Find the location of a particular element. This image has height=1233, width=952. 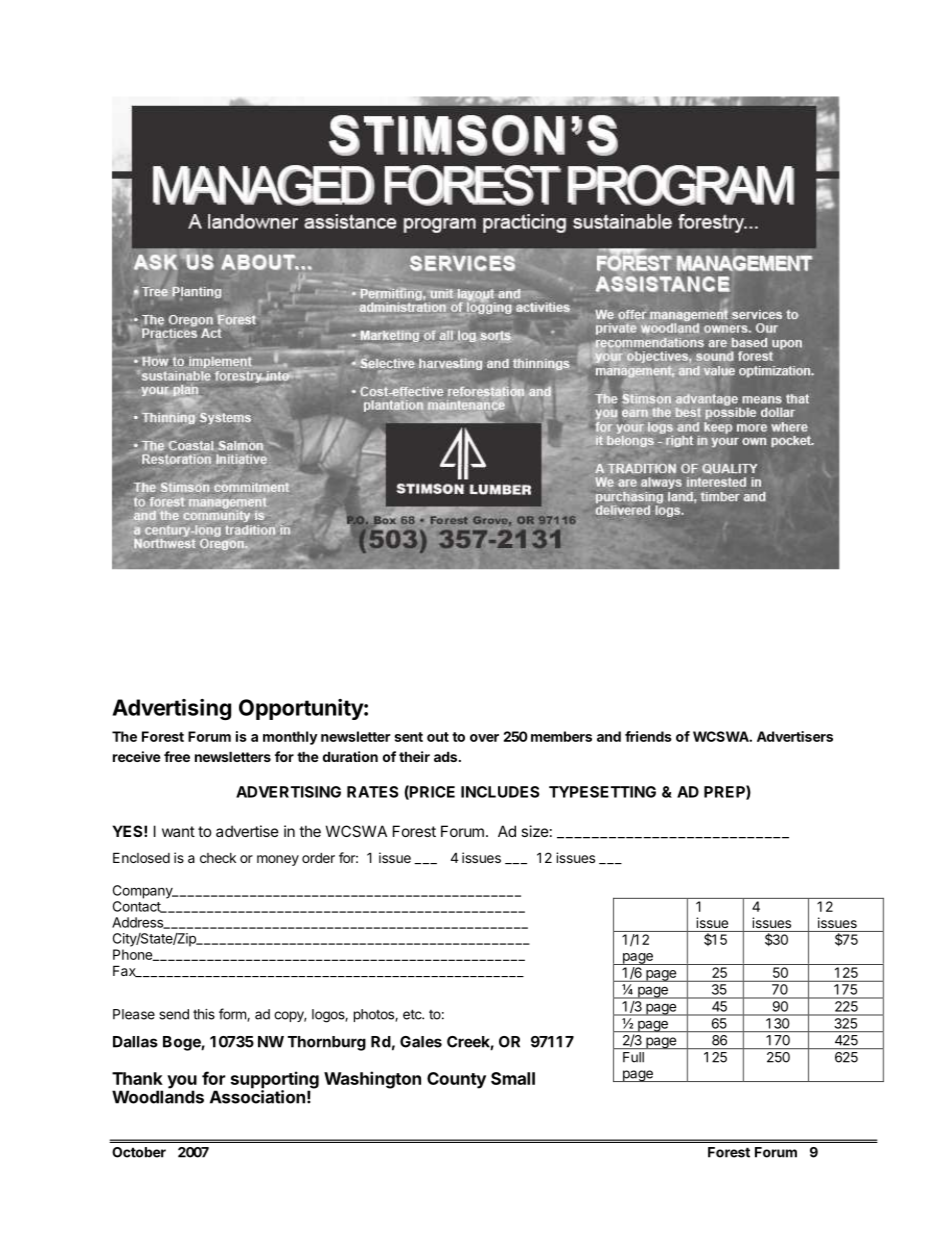

etc is located at coordinates (413, 1014).
